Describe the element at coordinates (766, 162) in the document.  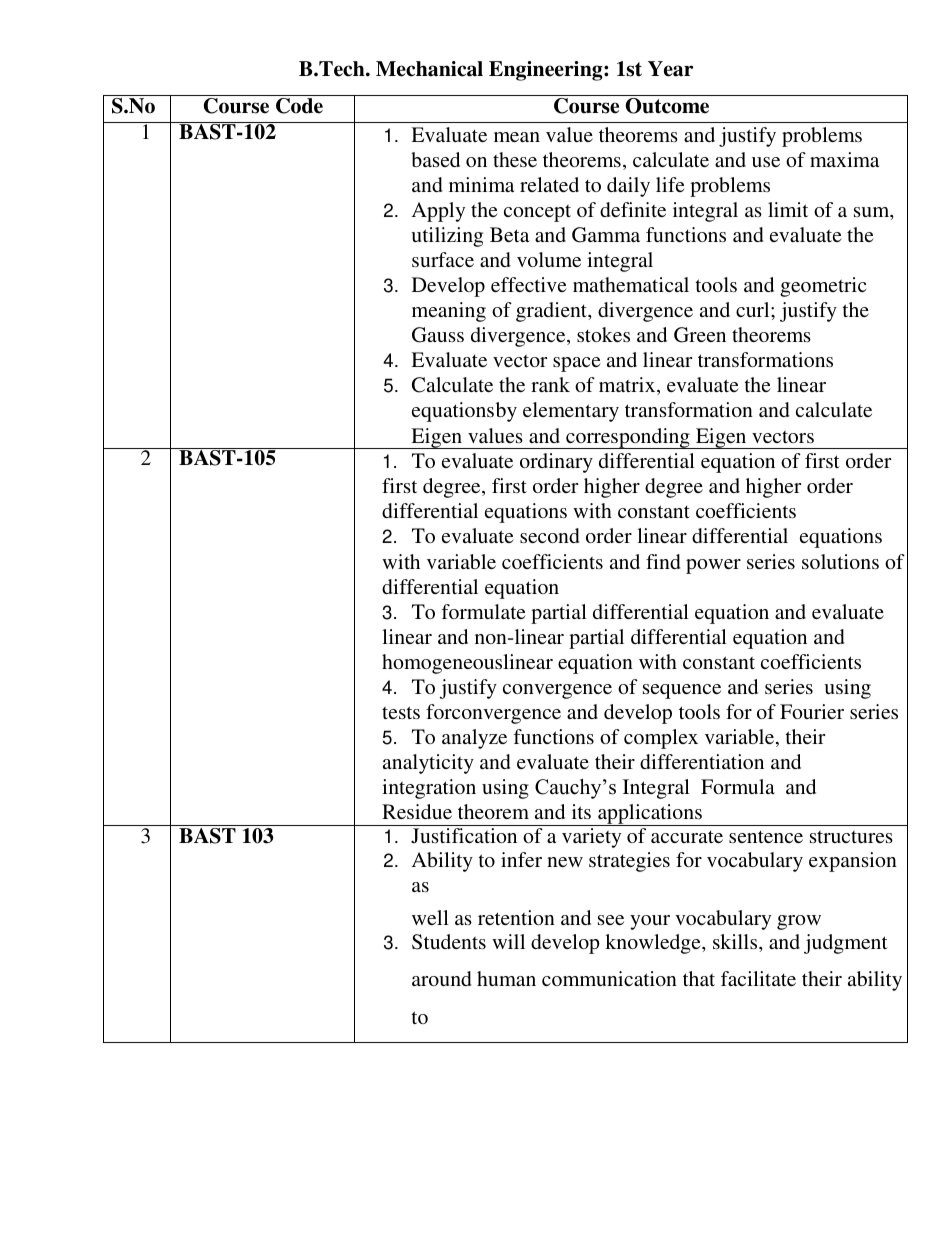
I see `use` at that location.
